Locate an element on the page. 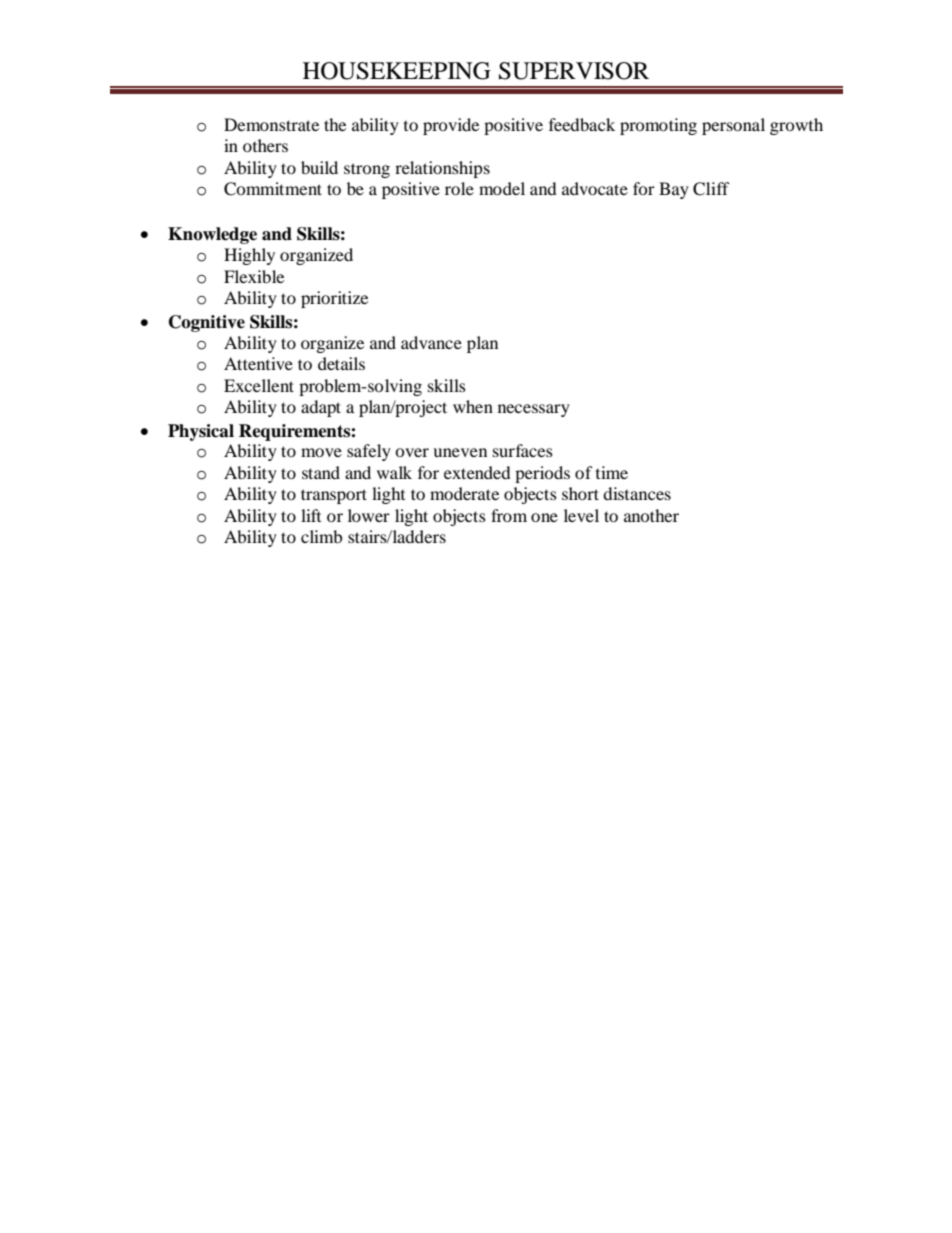 Image resolution: width=952 pixels, height=1233 pixels. lift is located at coordinates (311, 515).
